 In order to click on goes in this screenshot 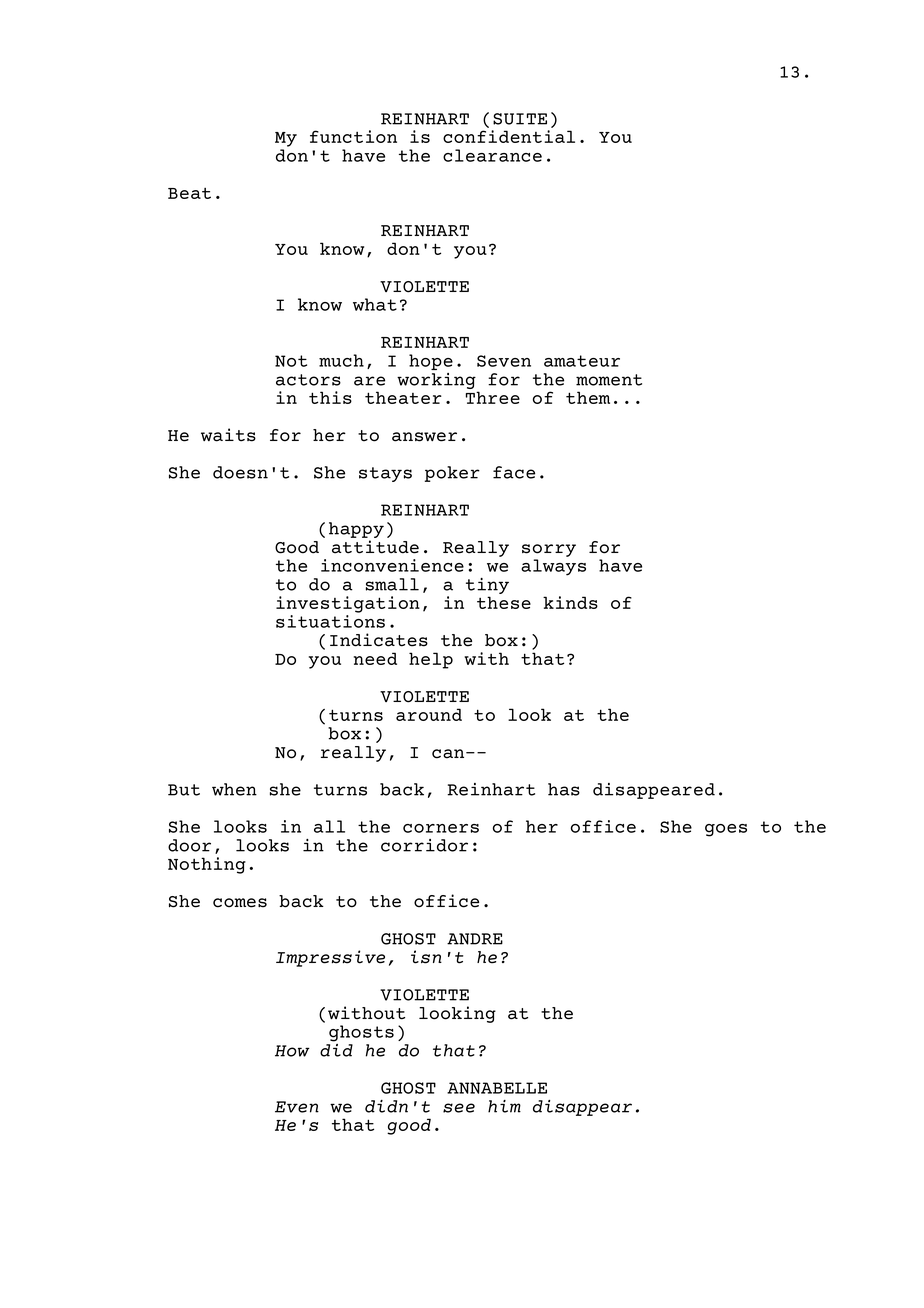, I will do `click(726, 830)`.
